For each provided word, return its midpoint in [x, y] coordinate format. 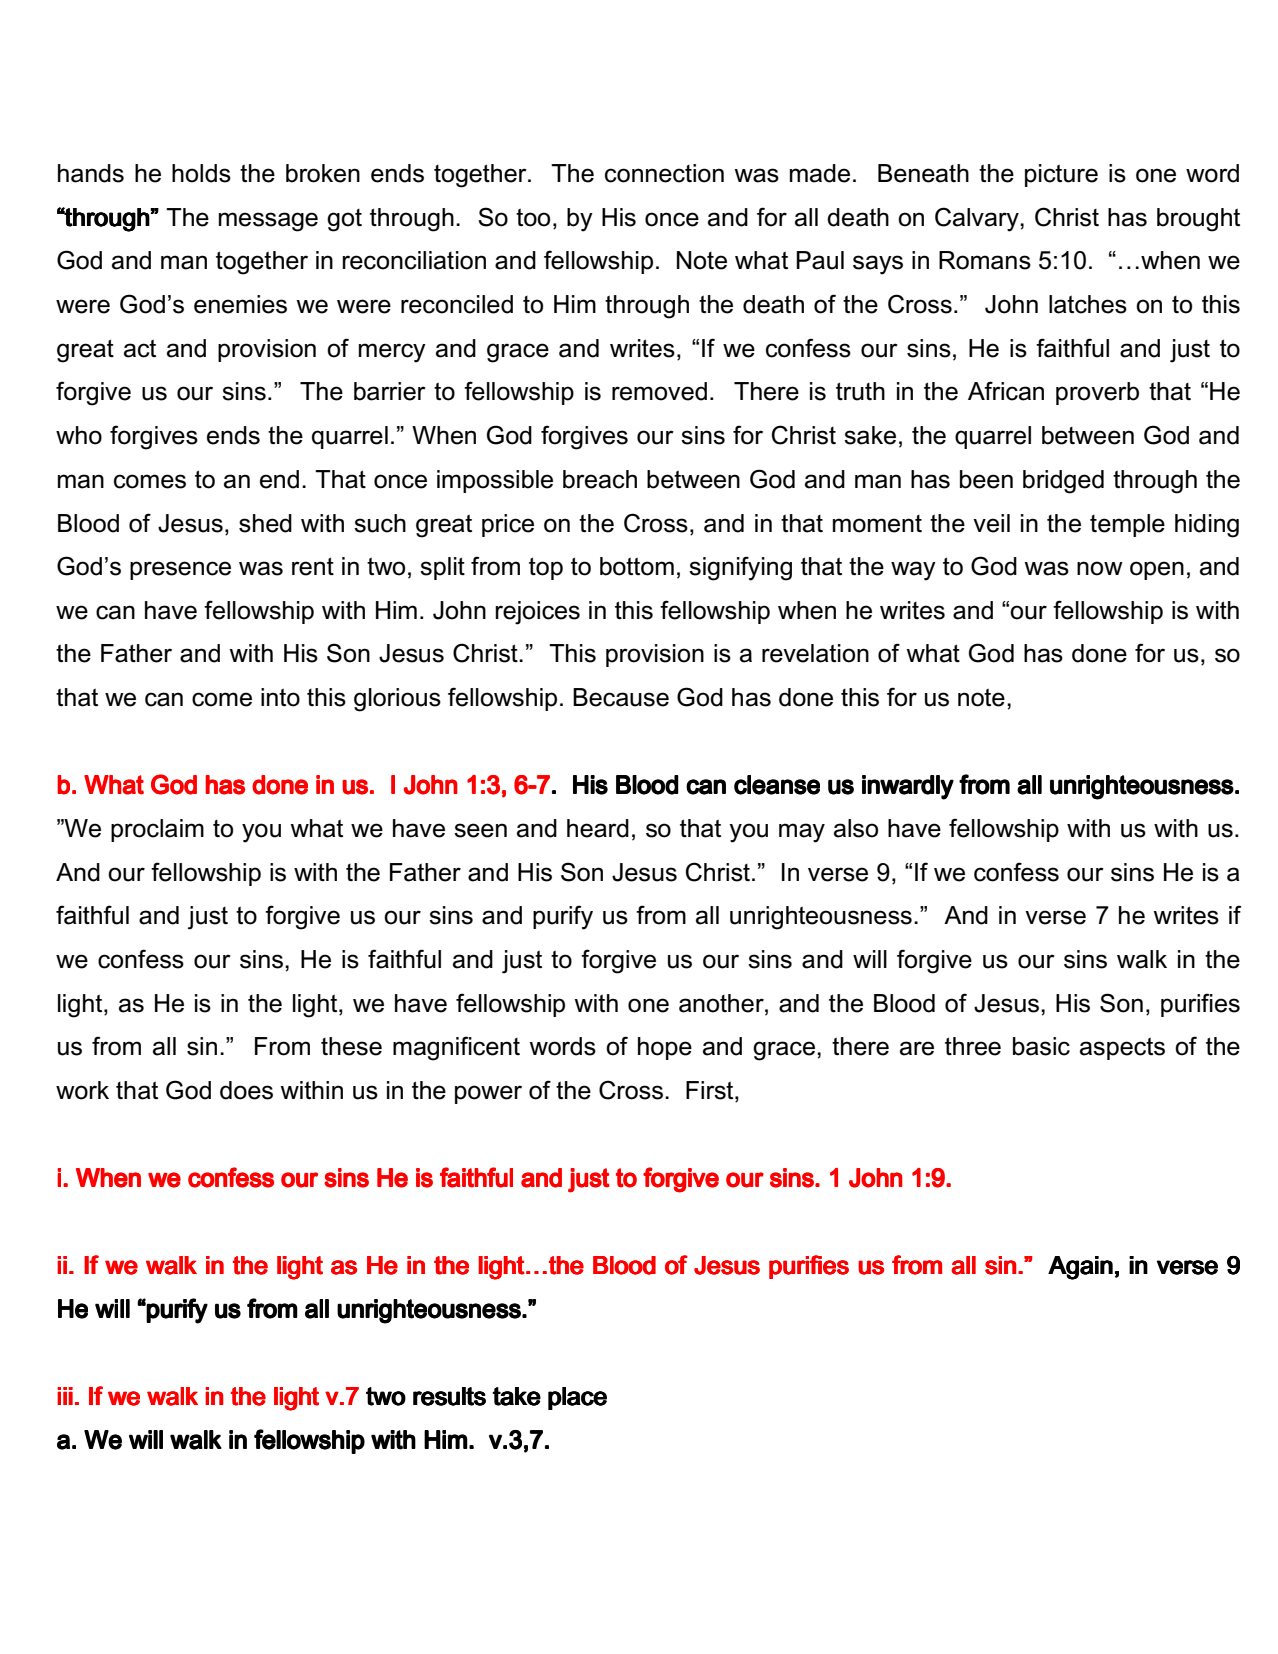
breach [600, 479]
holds [201, 173]
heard [598, 828]
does [246, 1090]
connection [664, 173]
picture [1061, 175]
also [856, 828]
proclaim [157, 830]
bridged [1063, 482]
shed [265, 523]
